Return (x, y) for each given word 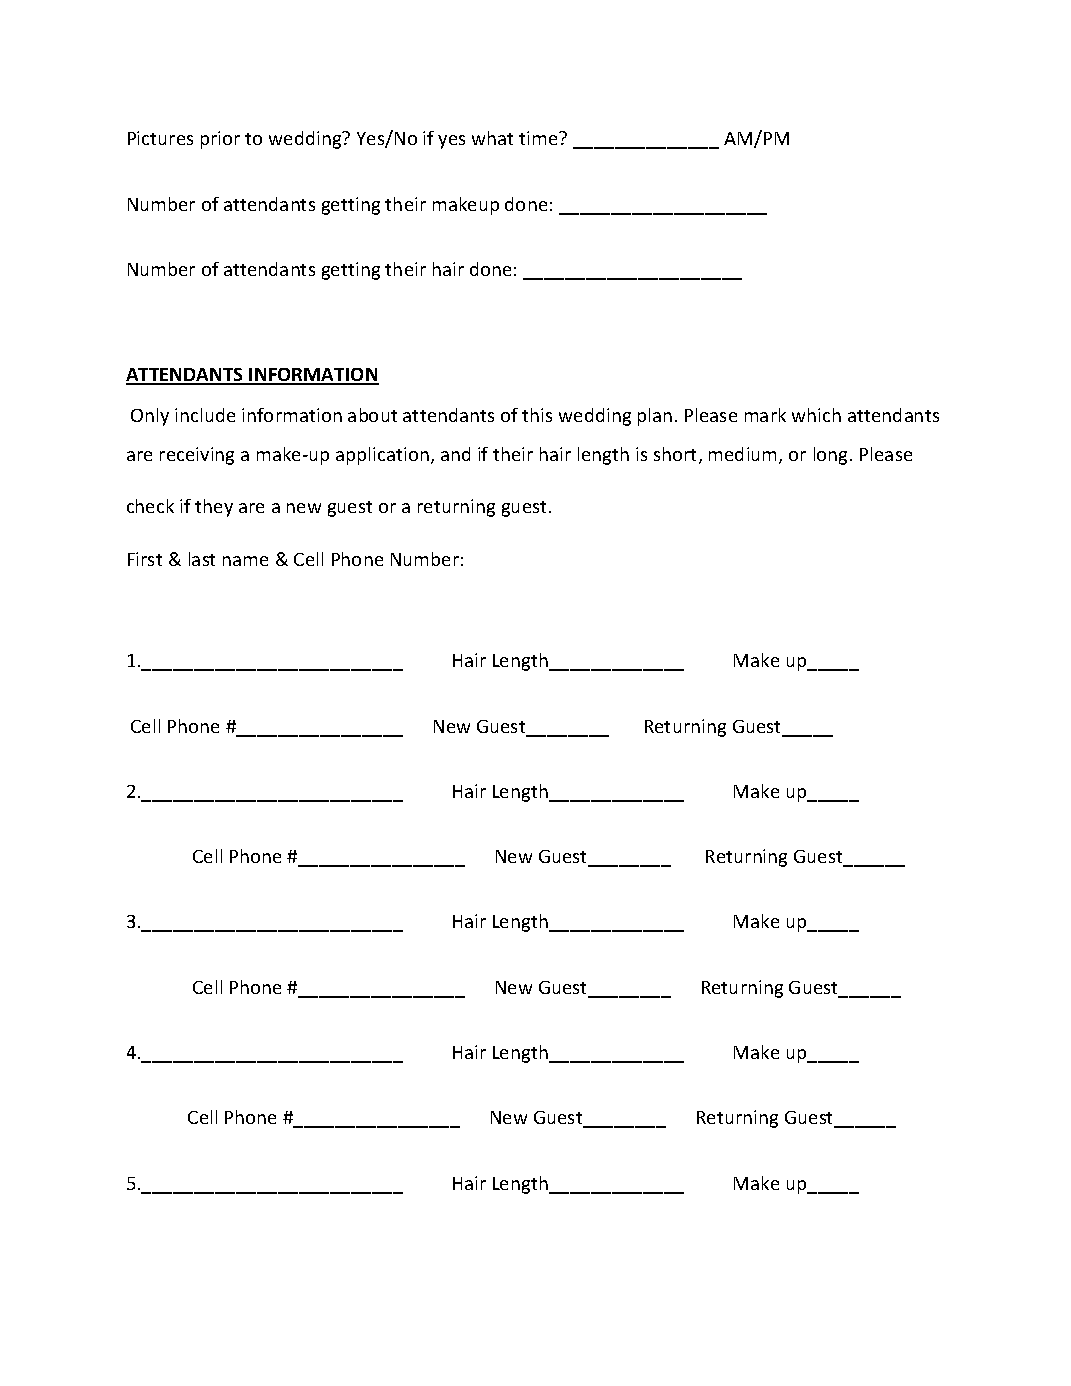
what (492, 138)
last (202, 559)
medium (744, 455)
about (372, 415)
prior (220, 140)
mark (765, 415)
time (539, 138)
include (205, 415)
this (537, 415)
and (455, 454)
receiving (197, 456)
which (816, 415)
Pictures (160, 138)
